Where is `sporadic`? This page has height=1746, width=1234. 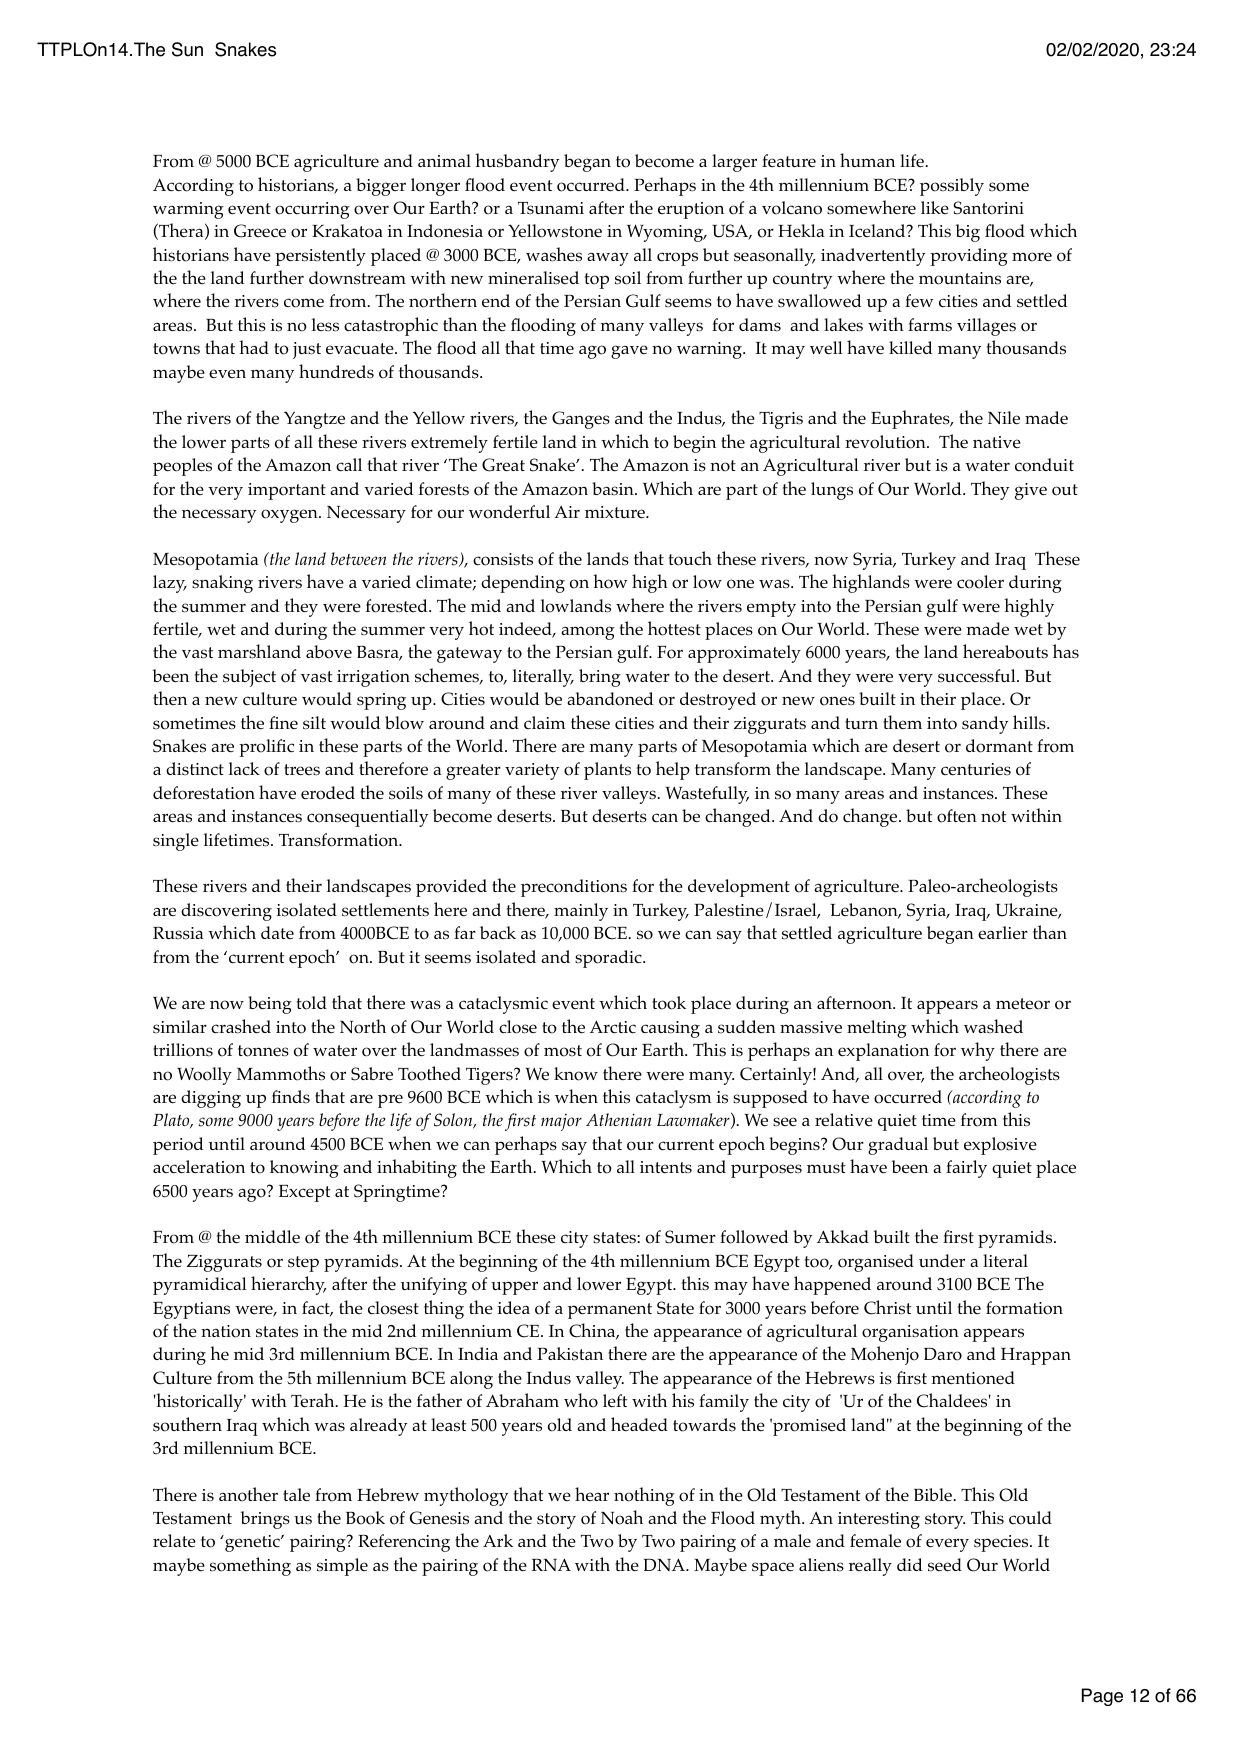 sporadic is located at coordinates (609, 959).
